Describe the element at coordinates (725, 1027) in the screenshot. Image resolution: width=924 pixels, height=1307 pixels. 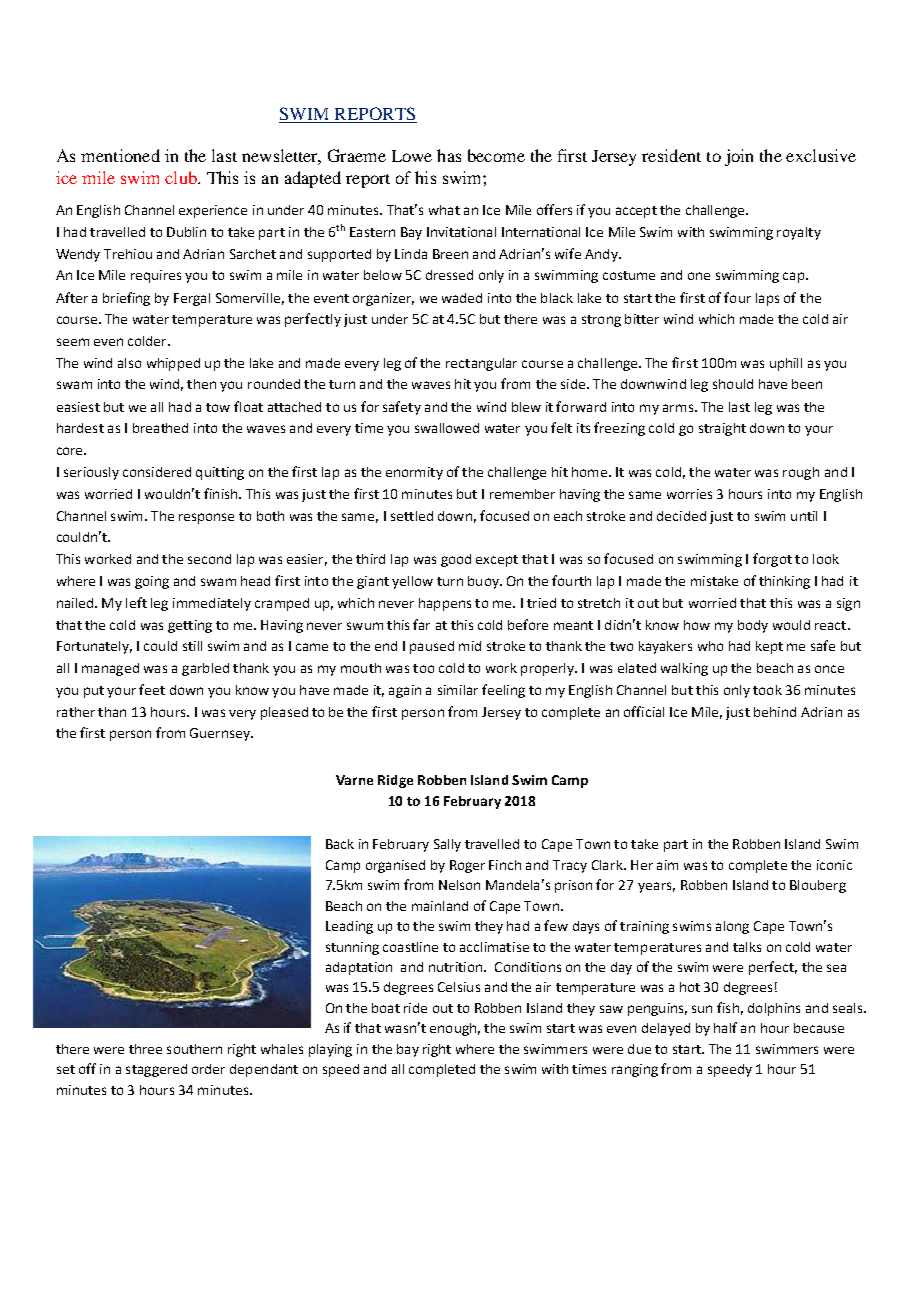
I see `half` at that location.
